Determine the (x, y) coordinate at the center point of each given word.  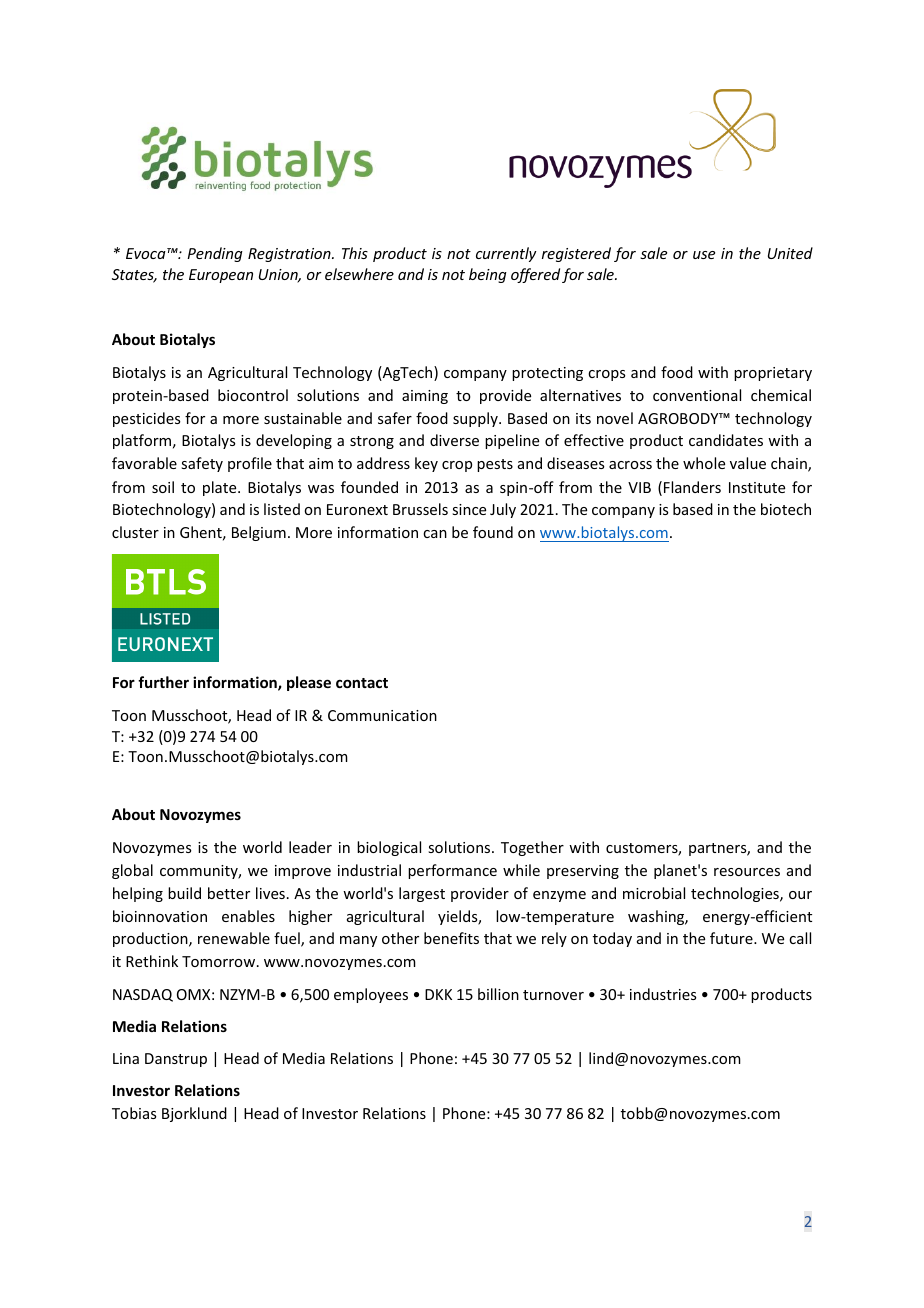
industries (663, 994)
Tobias (134, 1113)
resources (747, 872)
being (488, 275)
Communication (382, 715)
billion (498, 994)
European (221, 276)
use (704, 255)
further (163, 682)
